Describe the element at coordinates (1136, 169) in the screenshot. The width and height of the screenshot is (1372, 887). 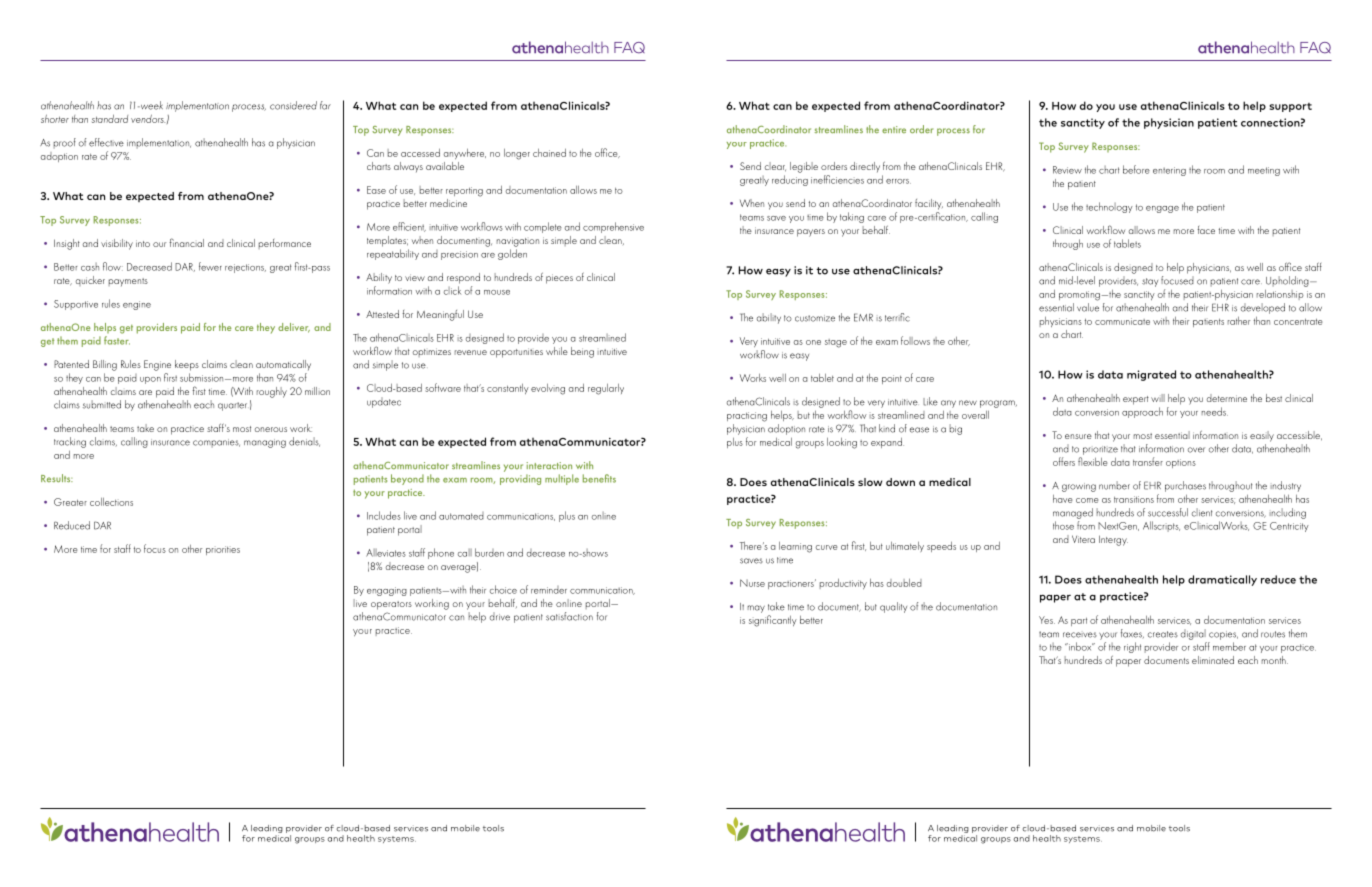
I see `before` at that location.
